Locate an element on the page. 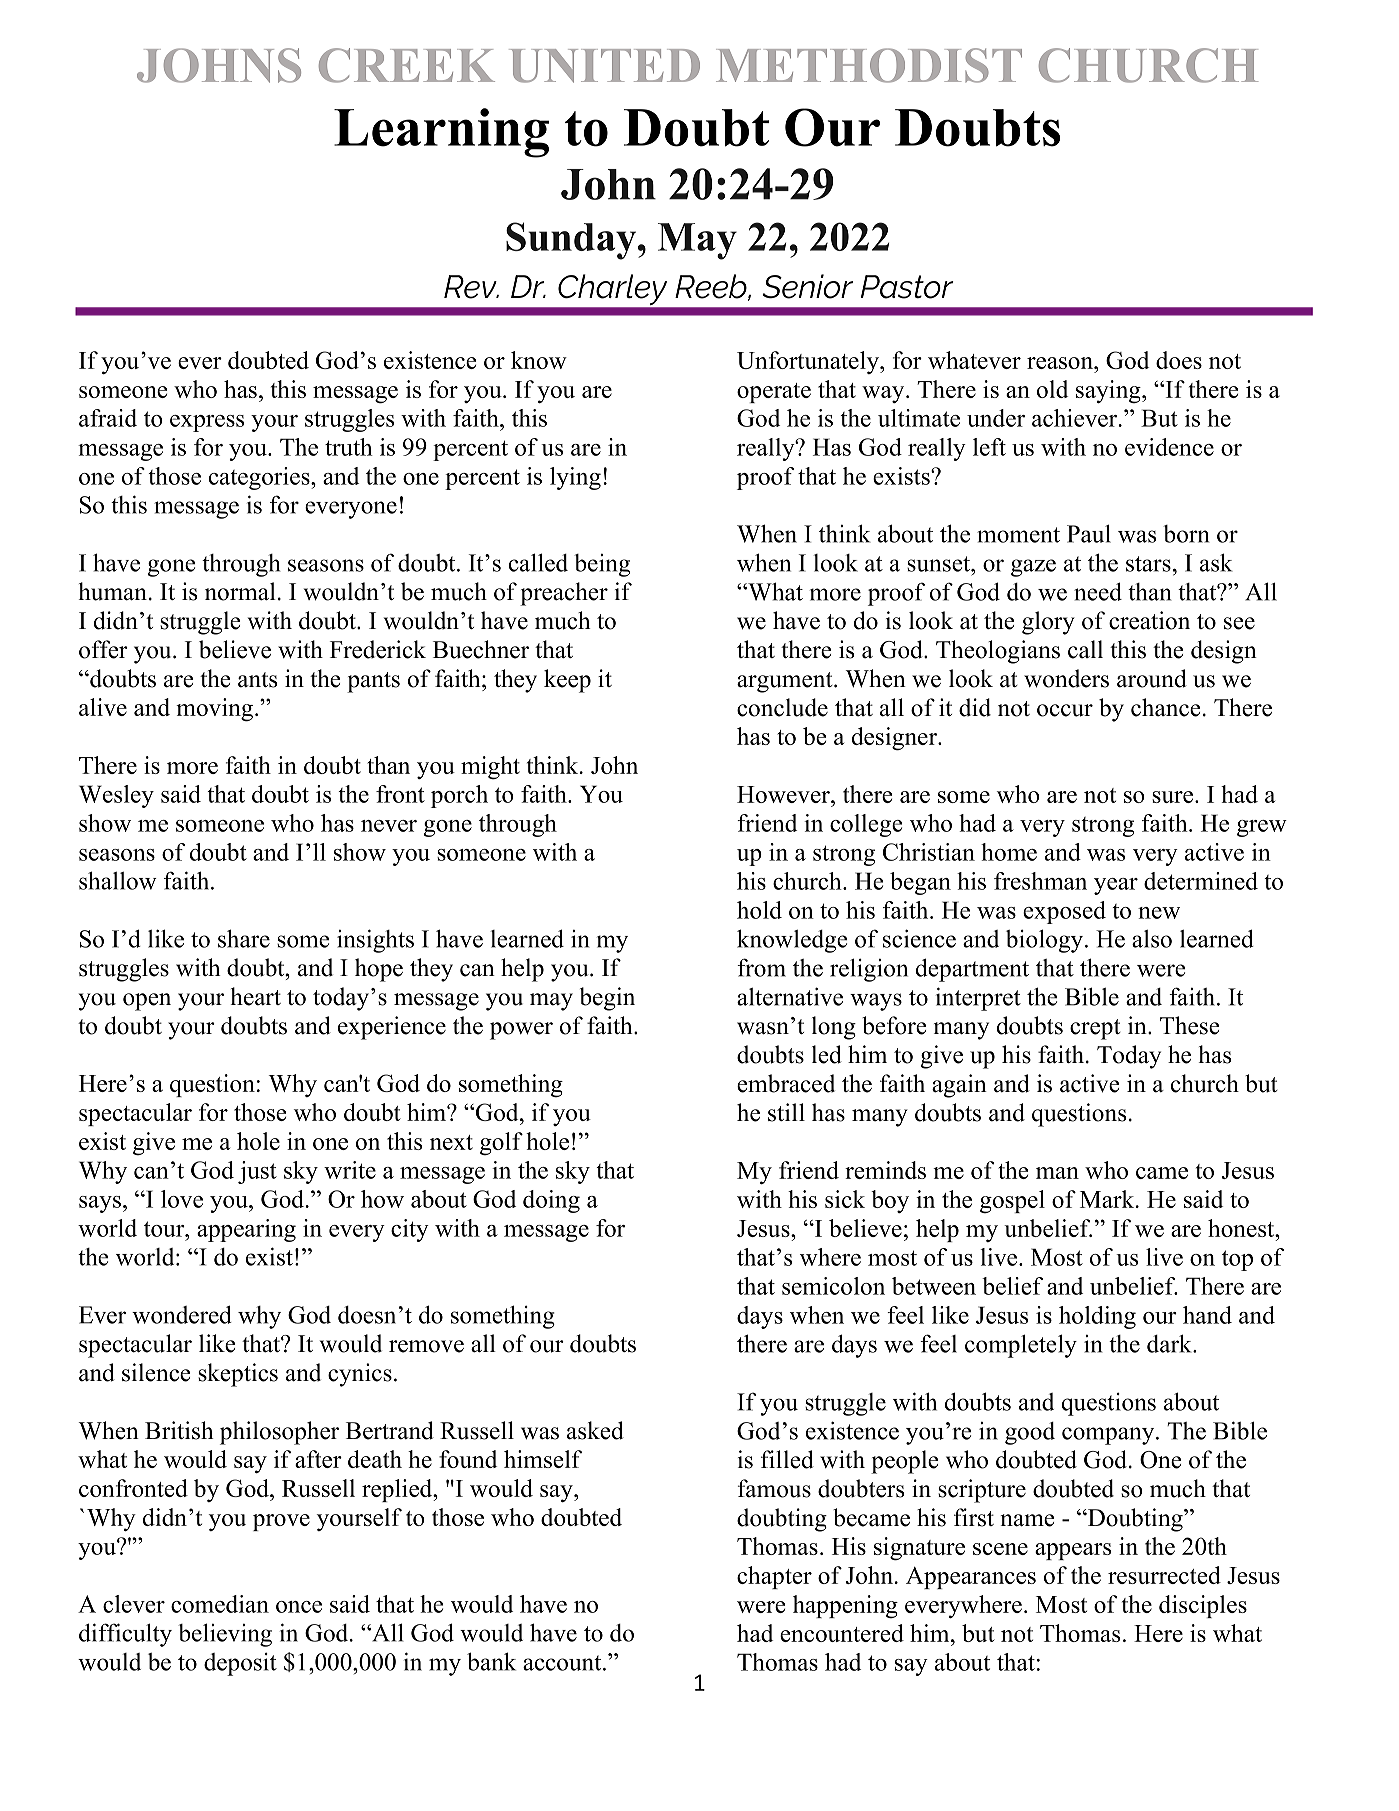 The width and height of the image is (1399, 1811). lying is located at coordinates (575, 478).
